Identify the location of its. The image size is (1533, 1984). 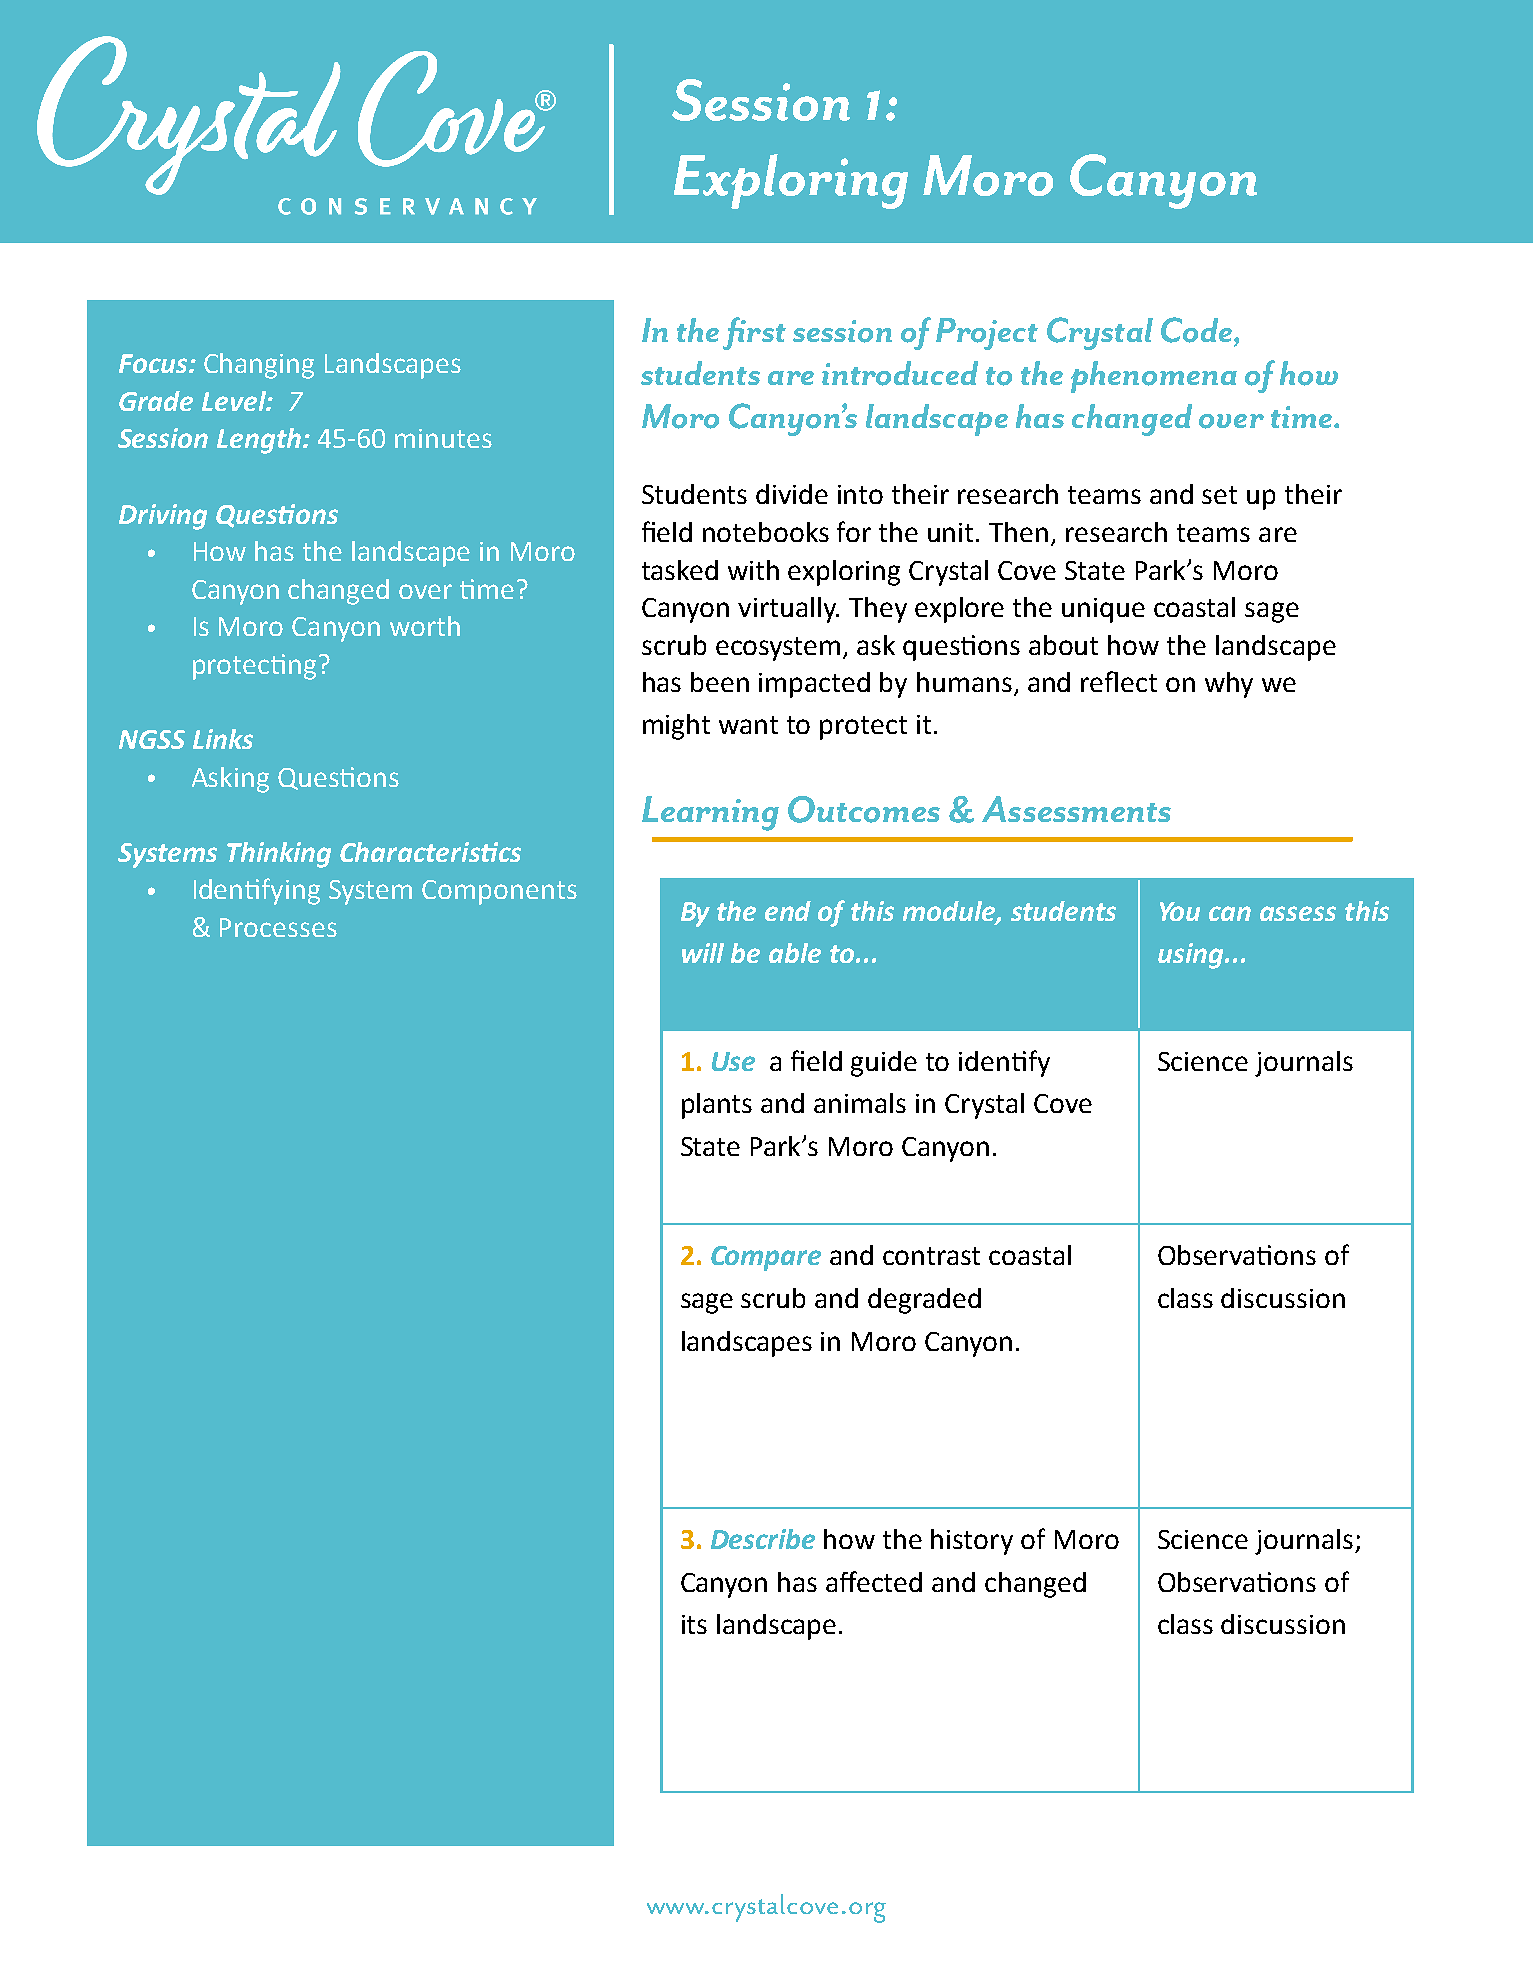
(694, 1624).
